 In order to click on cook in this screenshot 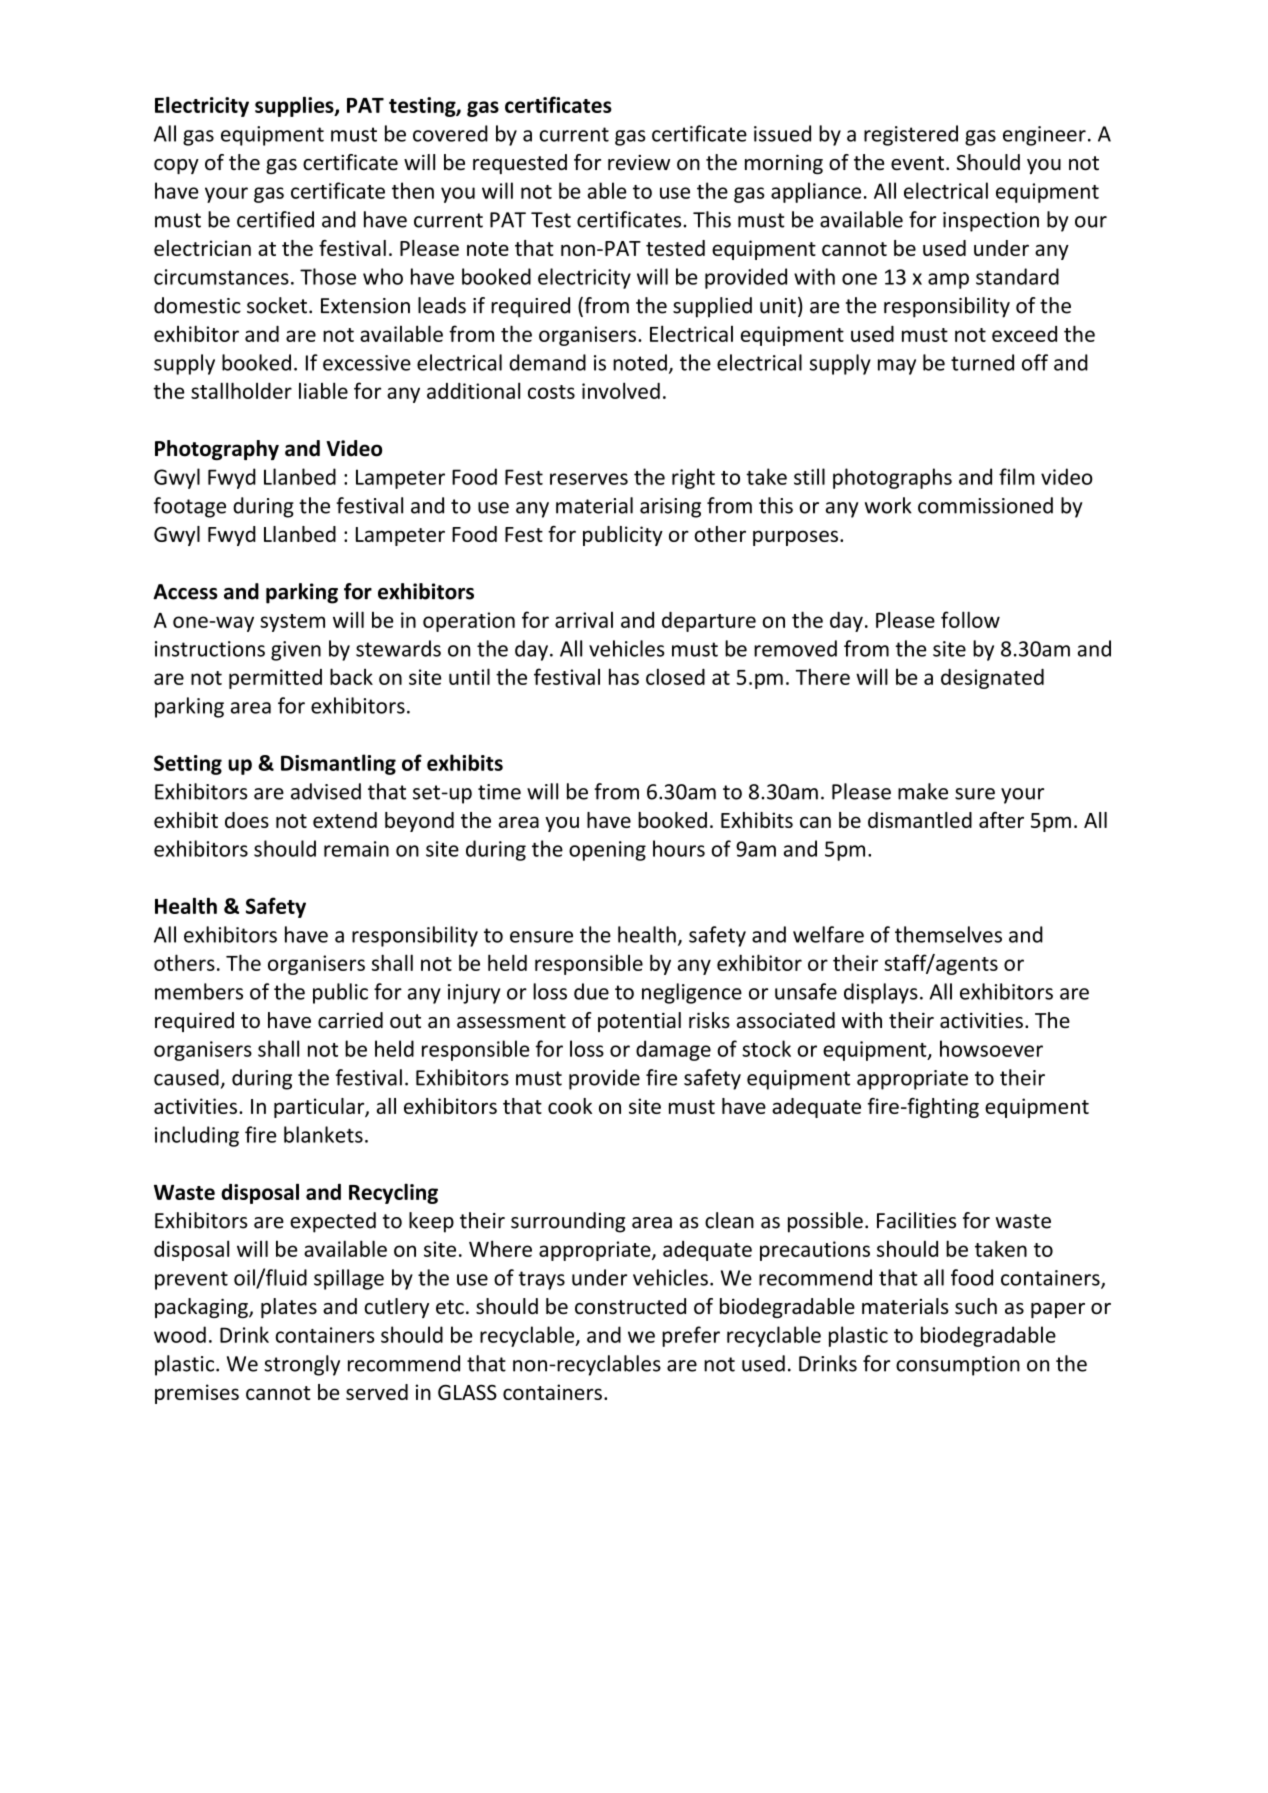, I will do `click(570, 1106)`.
